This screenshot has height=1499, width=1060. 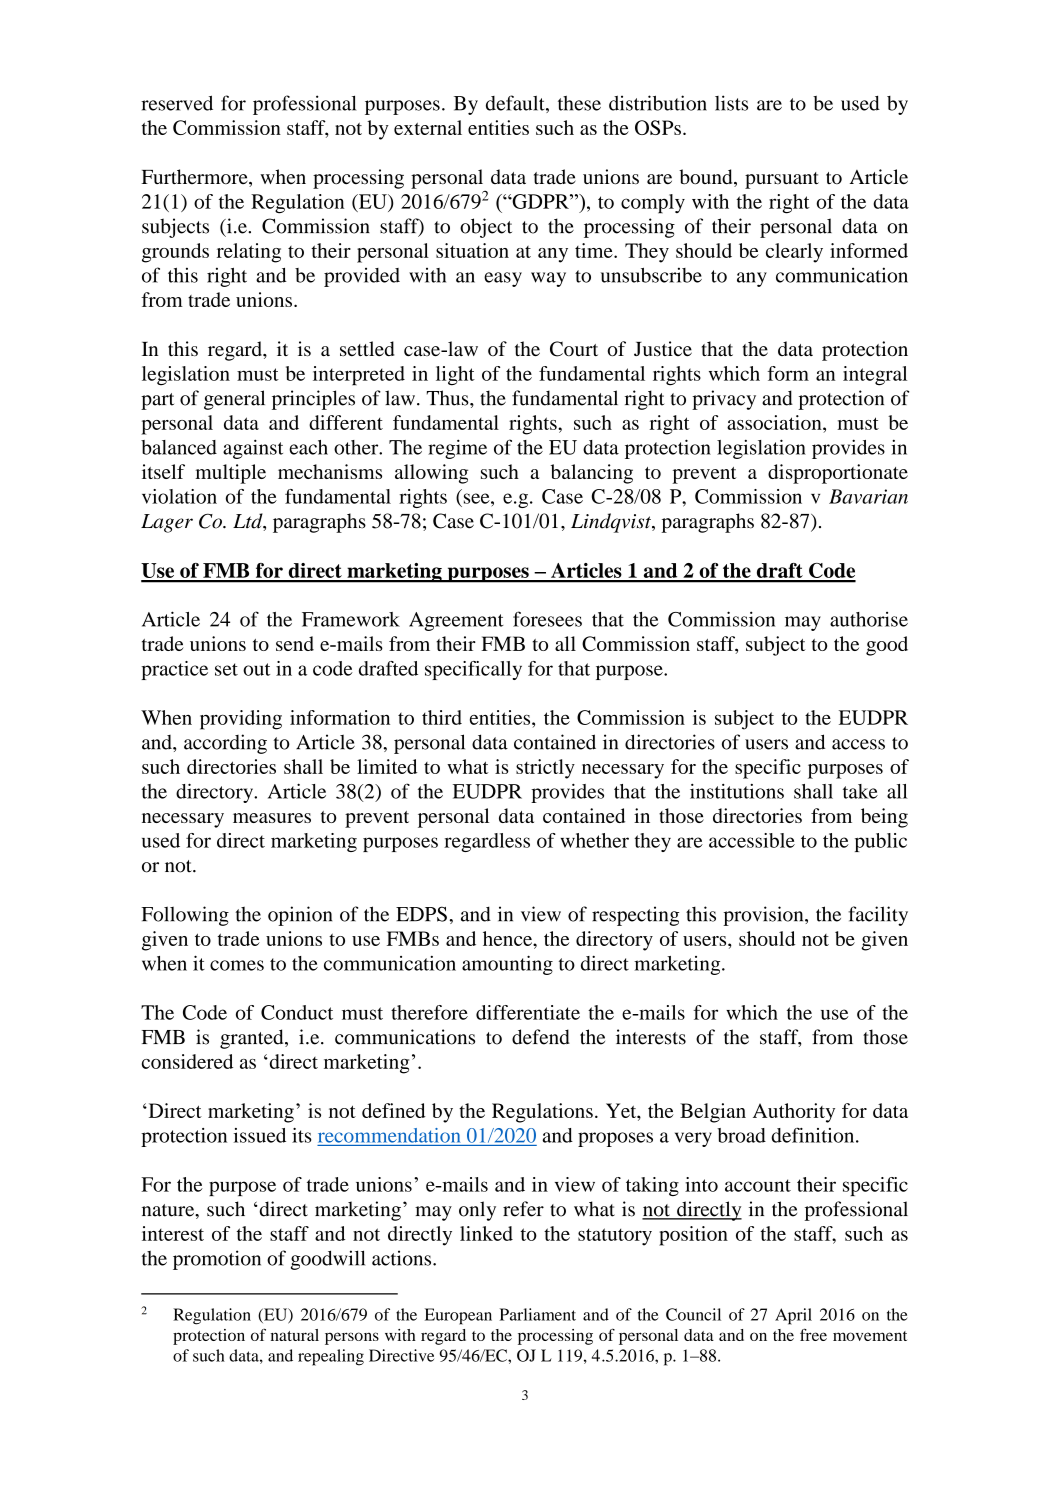 What do you see at coordinates (794, 1113) in the screenshot?
I see `Authority` at bounding box center [794, 1113].
